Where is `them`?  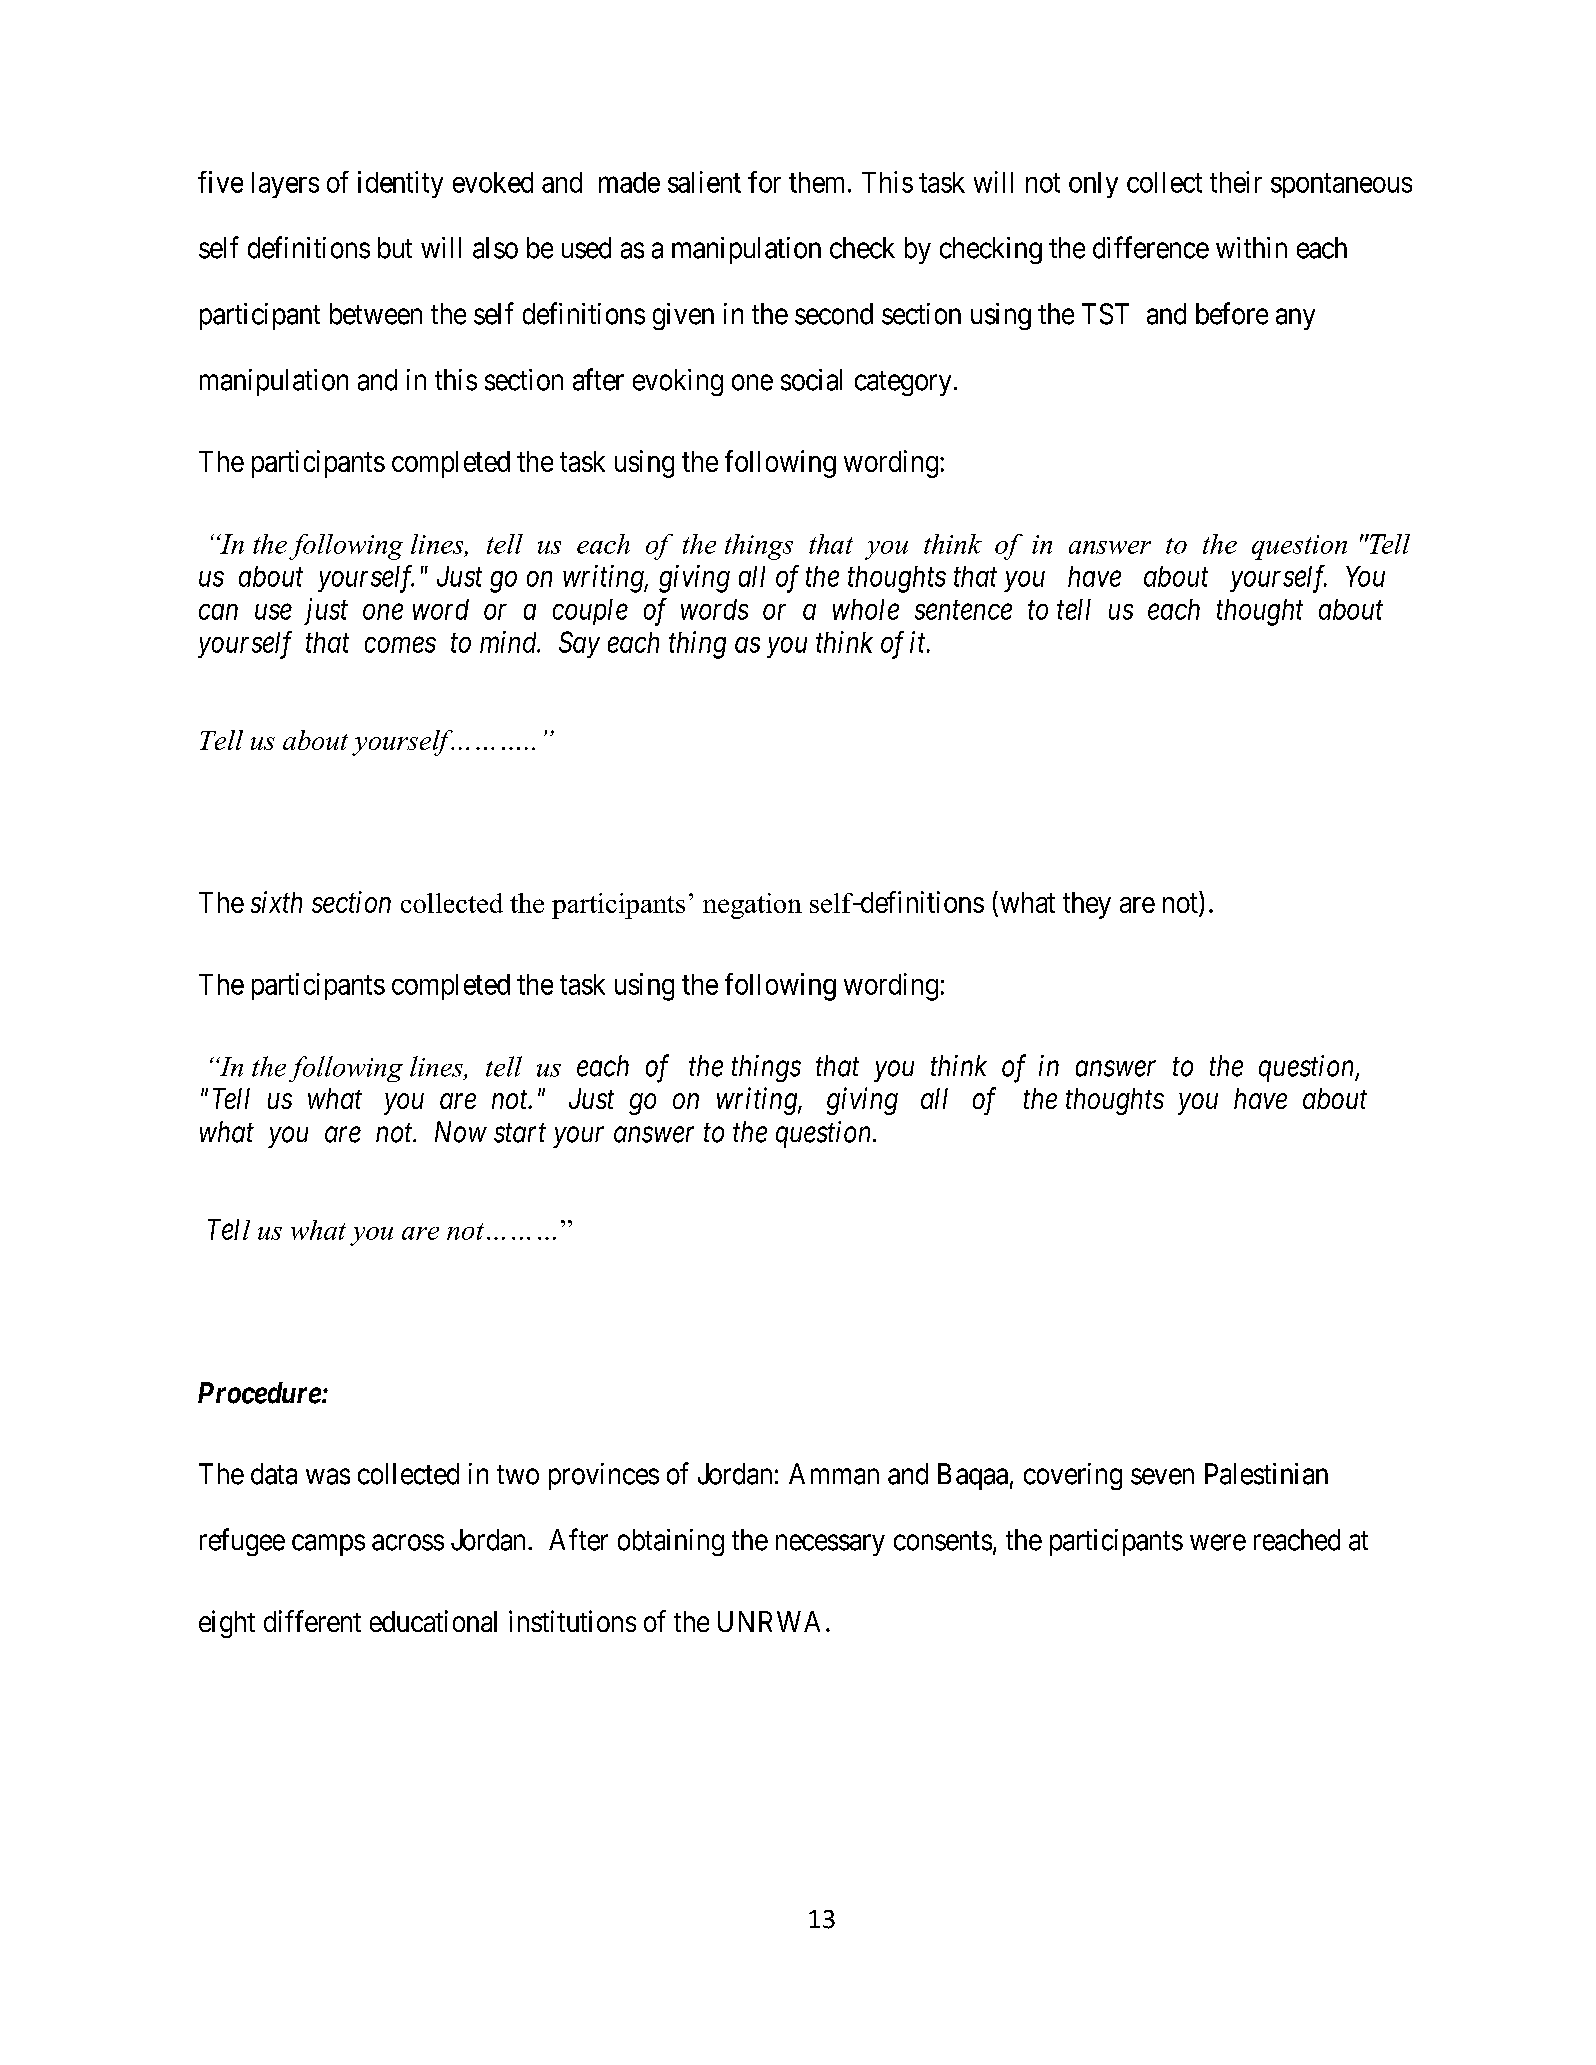 them is located at coordinates (819, 182).
